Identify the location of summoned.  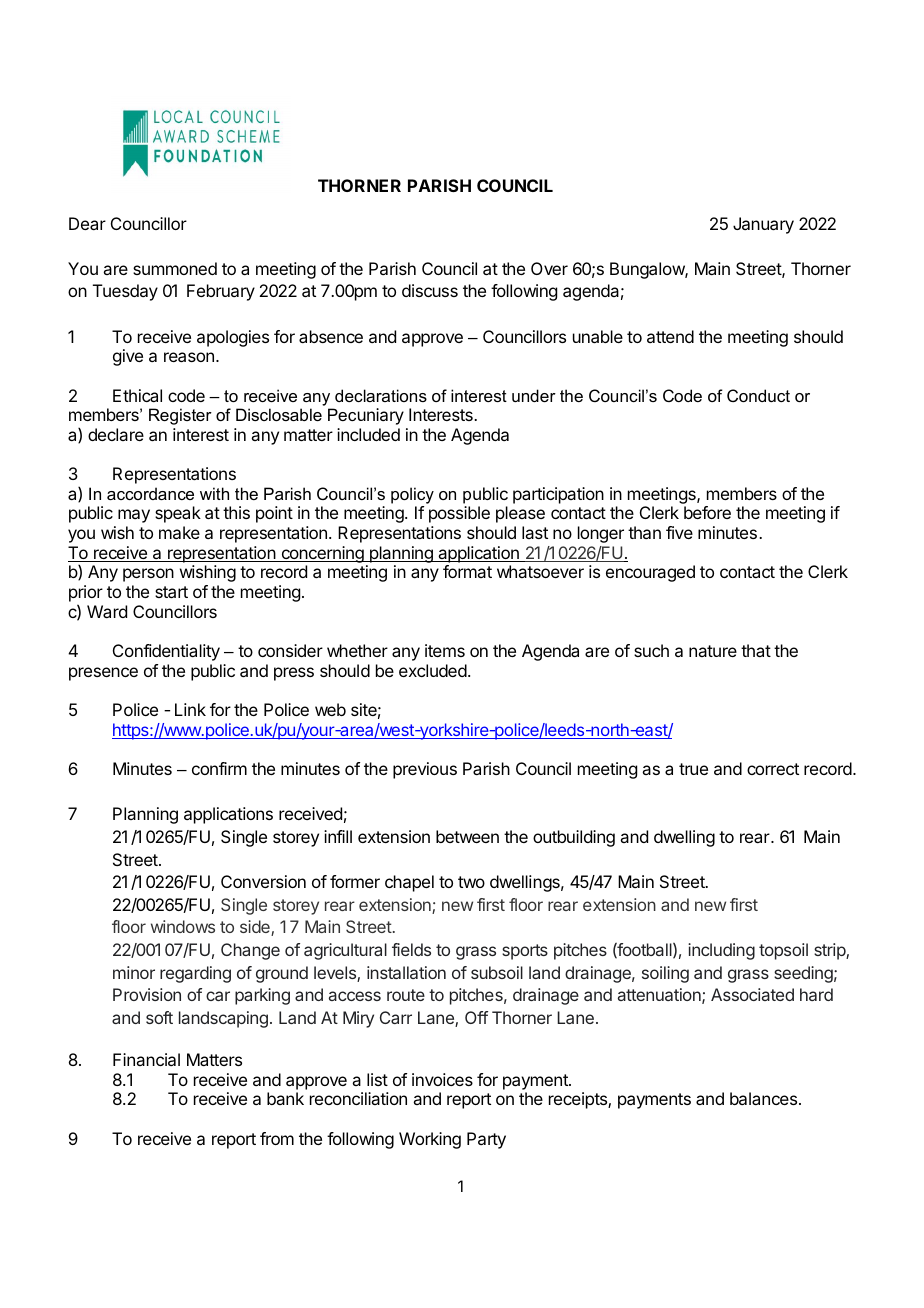
(175, 268).
